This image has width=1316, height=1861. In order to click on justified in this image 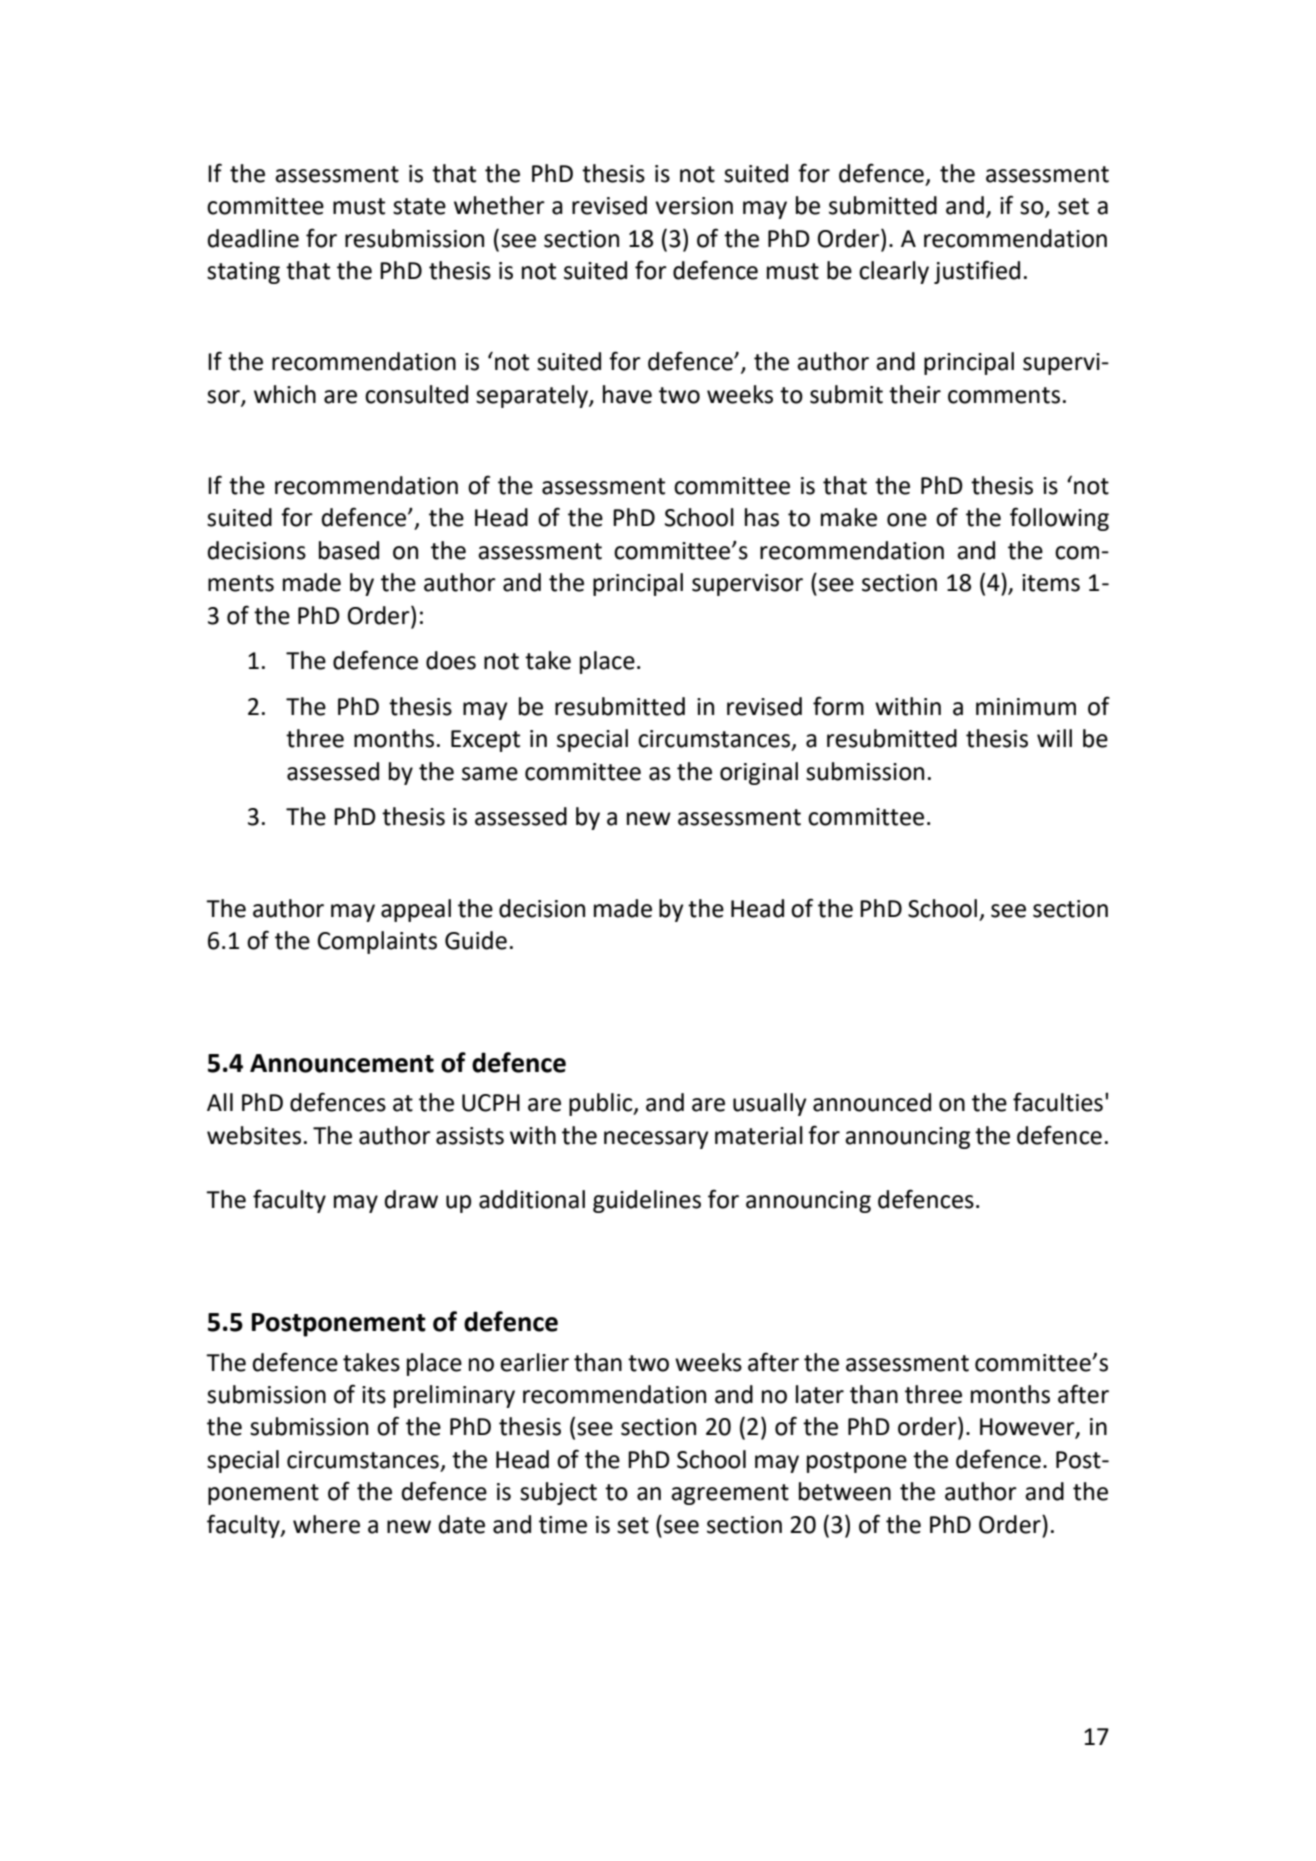, I will do `click(977, 272)`.
